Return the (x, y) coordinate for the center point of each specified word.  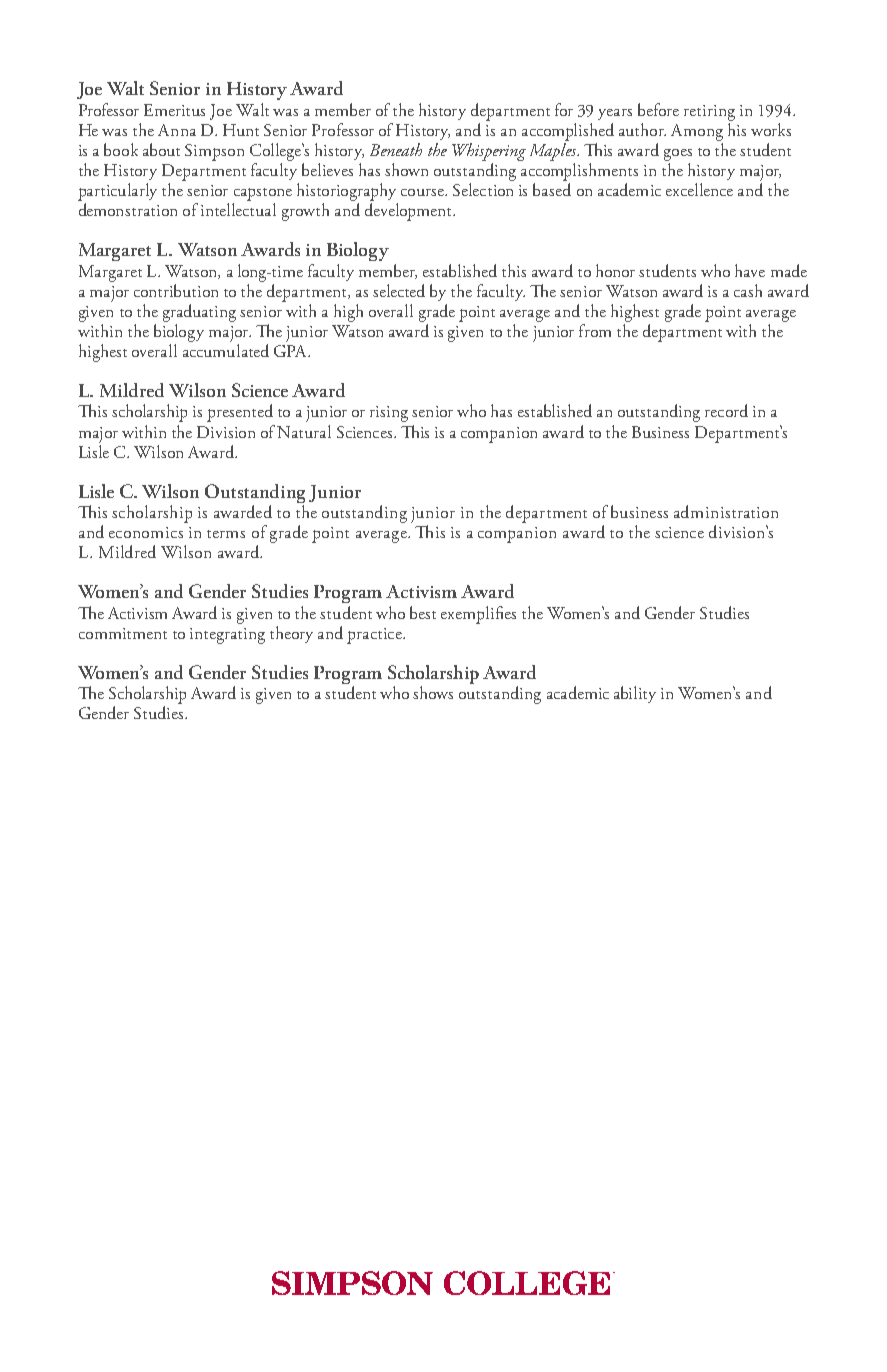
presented (240, 413)
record (726, 410)
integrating (227, 636)
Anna (177, 130)
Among (697, 132)
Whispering (489, 152)
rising (389, 414)
